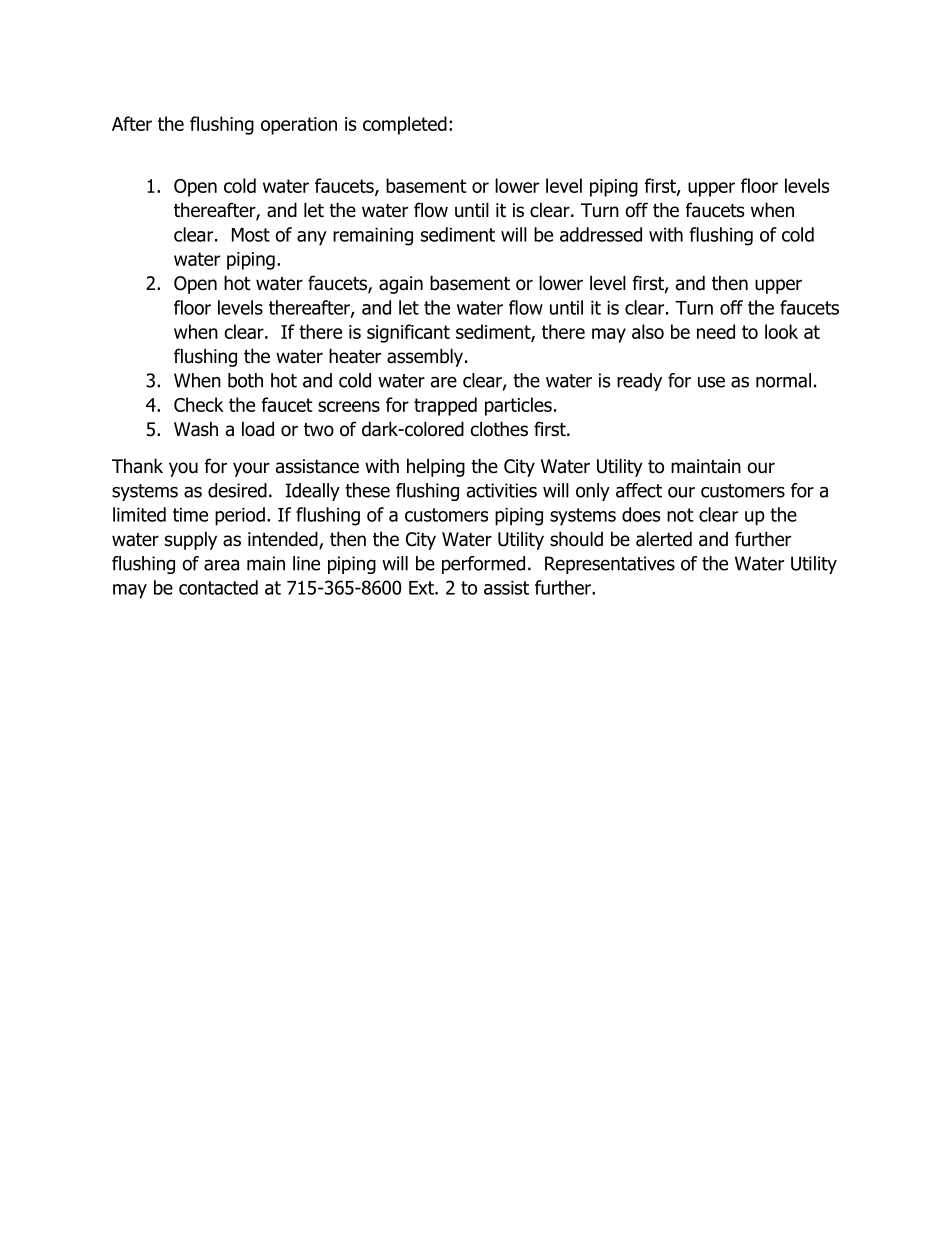  I want to click on Representatives, so click(610, 565).
